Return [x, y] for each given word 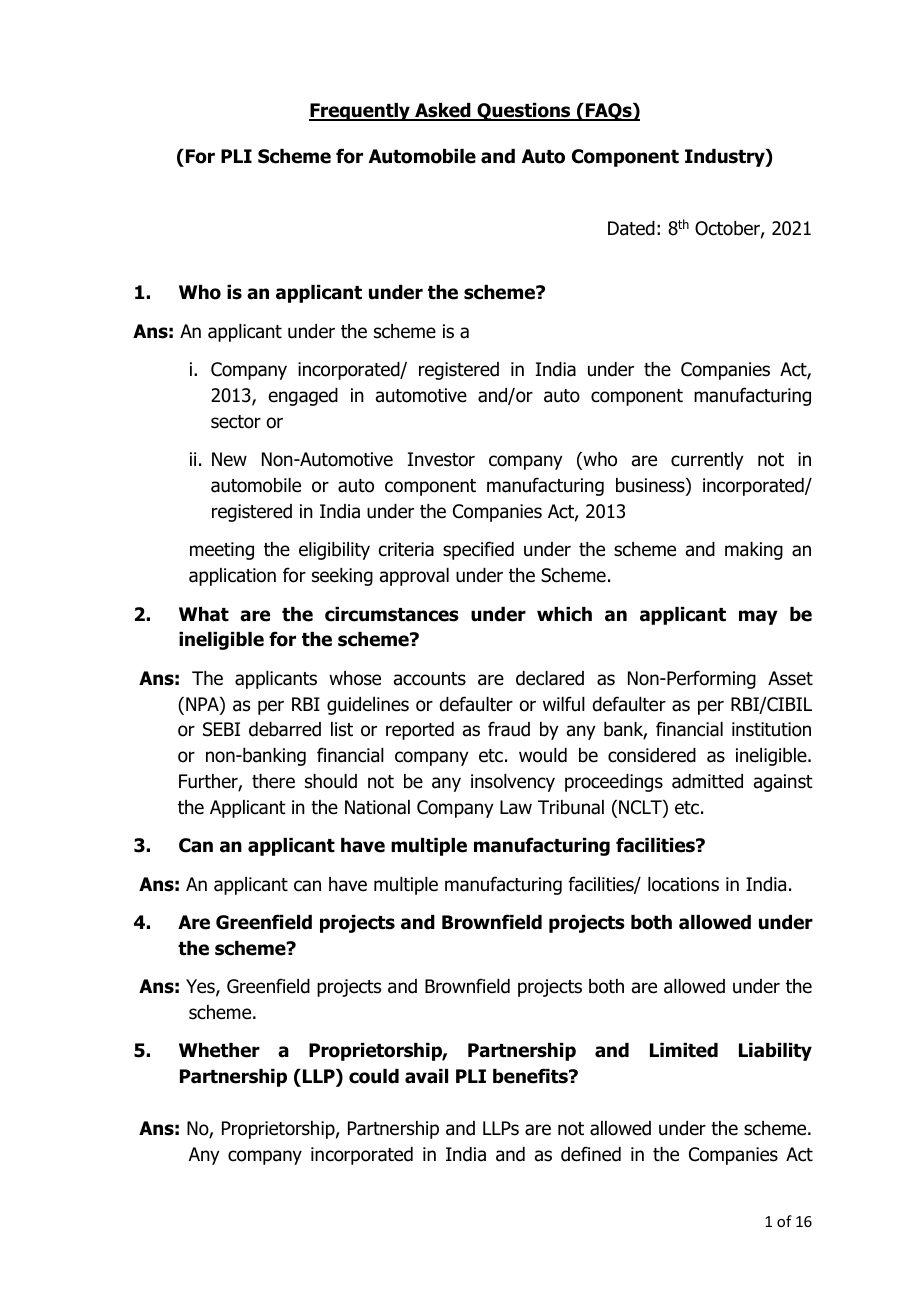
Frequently [360, 112]
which [564, 614]
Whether [219, 1050]
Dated [631, 228]
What [204, 614]
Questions [524, 112]
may [758, 617]
